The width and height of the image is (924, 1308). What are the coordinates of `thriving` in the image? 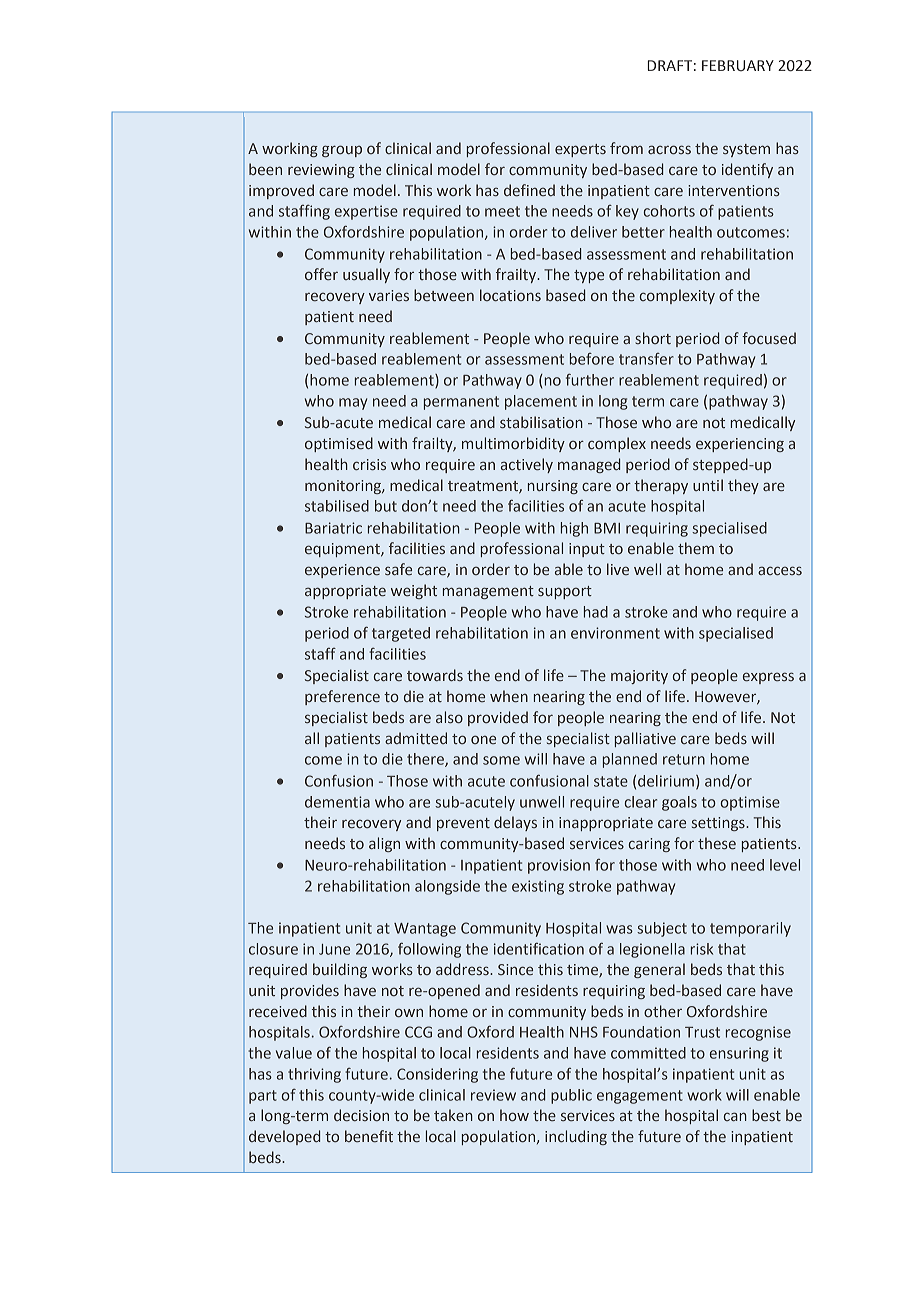 It's located at (314, 1075).
